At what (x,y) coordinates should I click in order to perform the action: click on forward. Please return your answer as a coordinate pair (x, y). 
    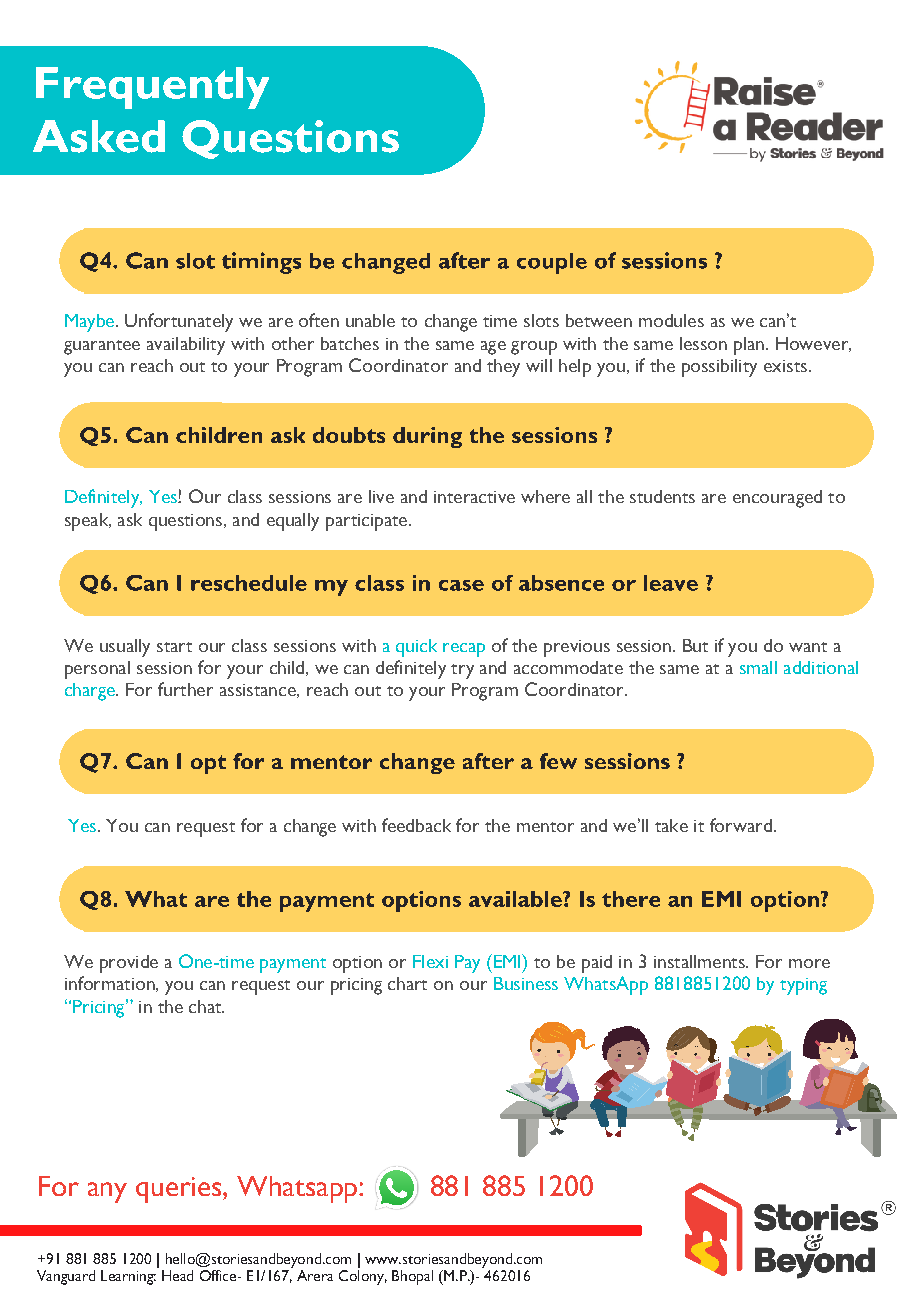
    Looking at the image, I should click on (741, 825).
